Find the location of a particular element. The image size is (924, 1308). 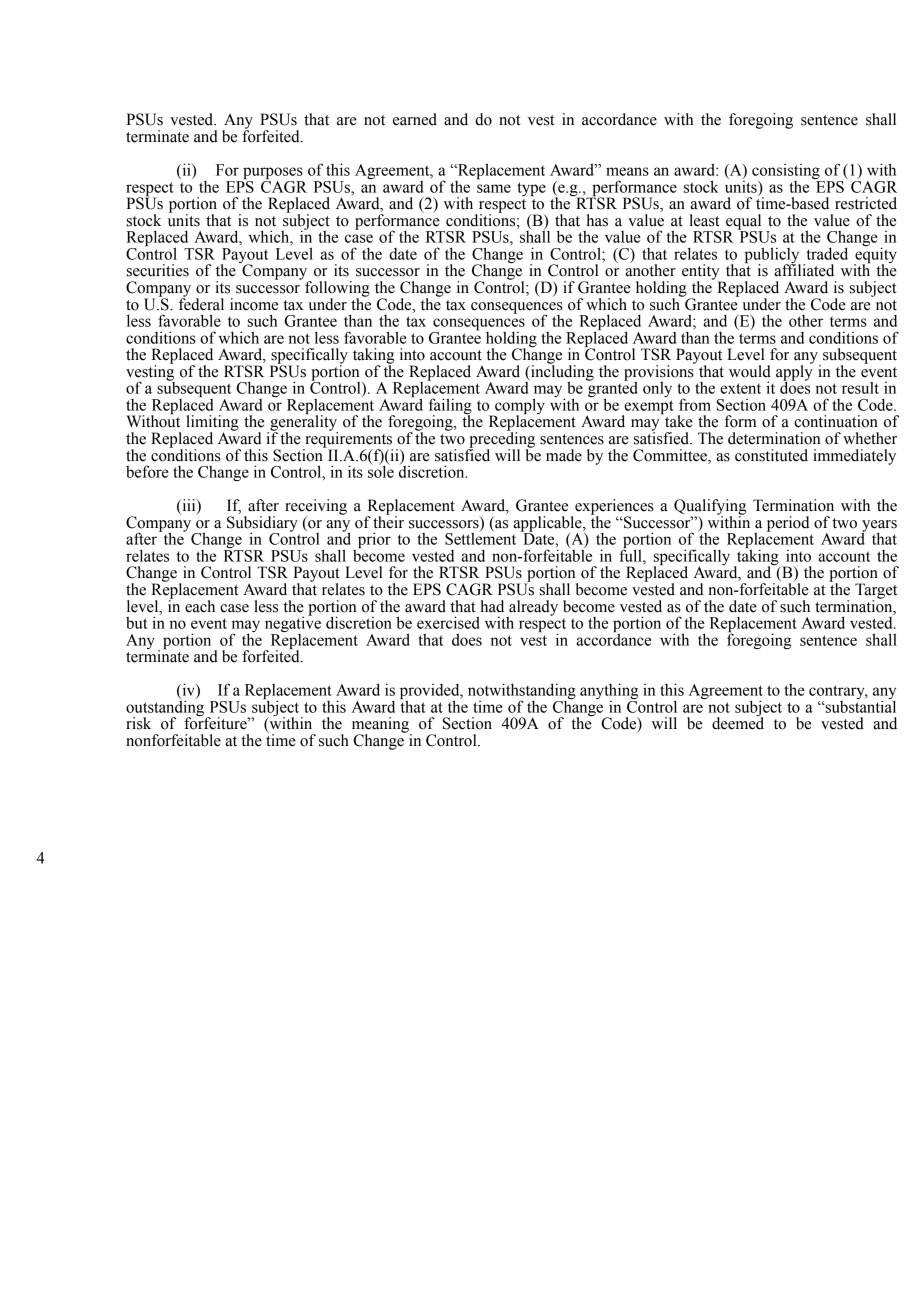

applicable is located at coordinates (548, 525).
